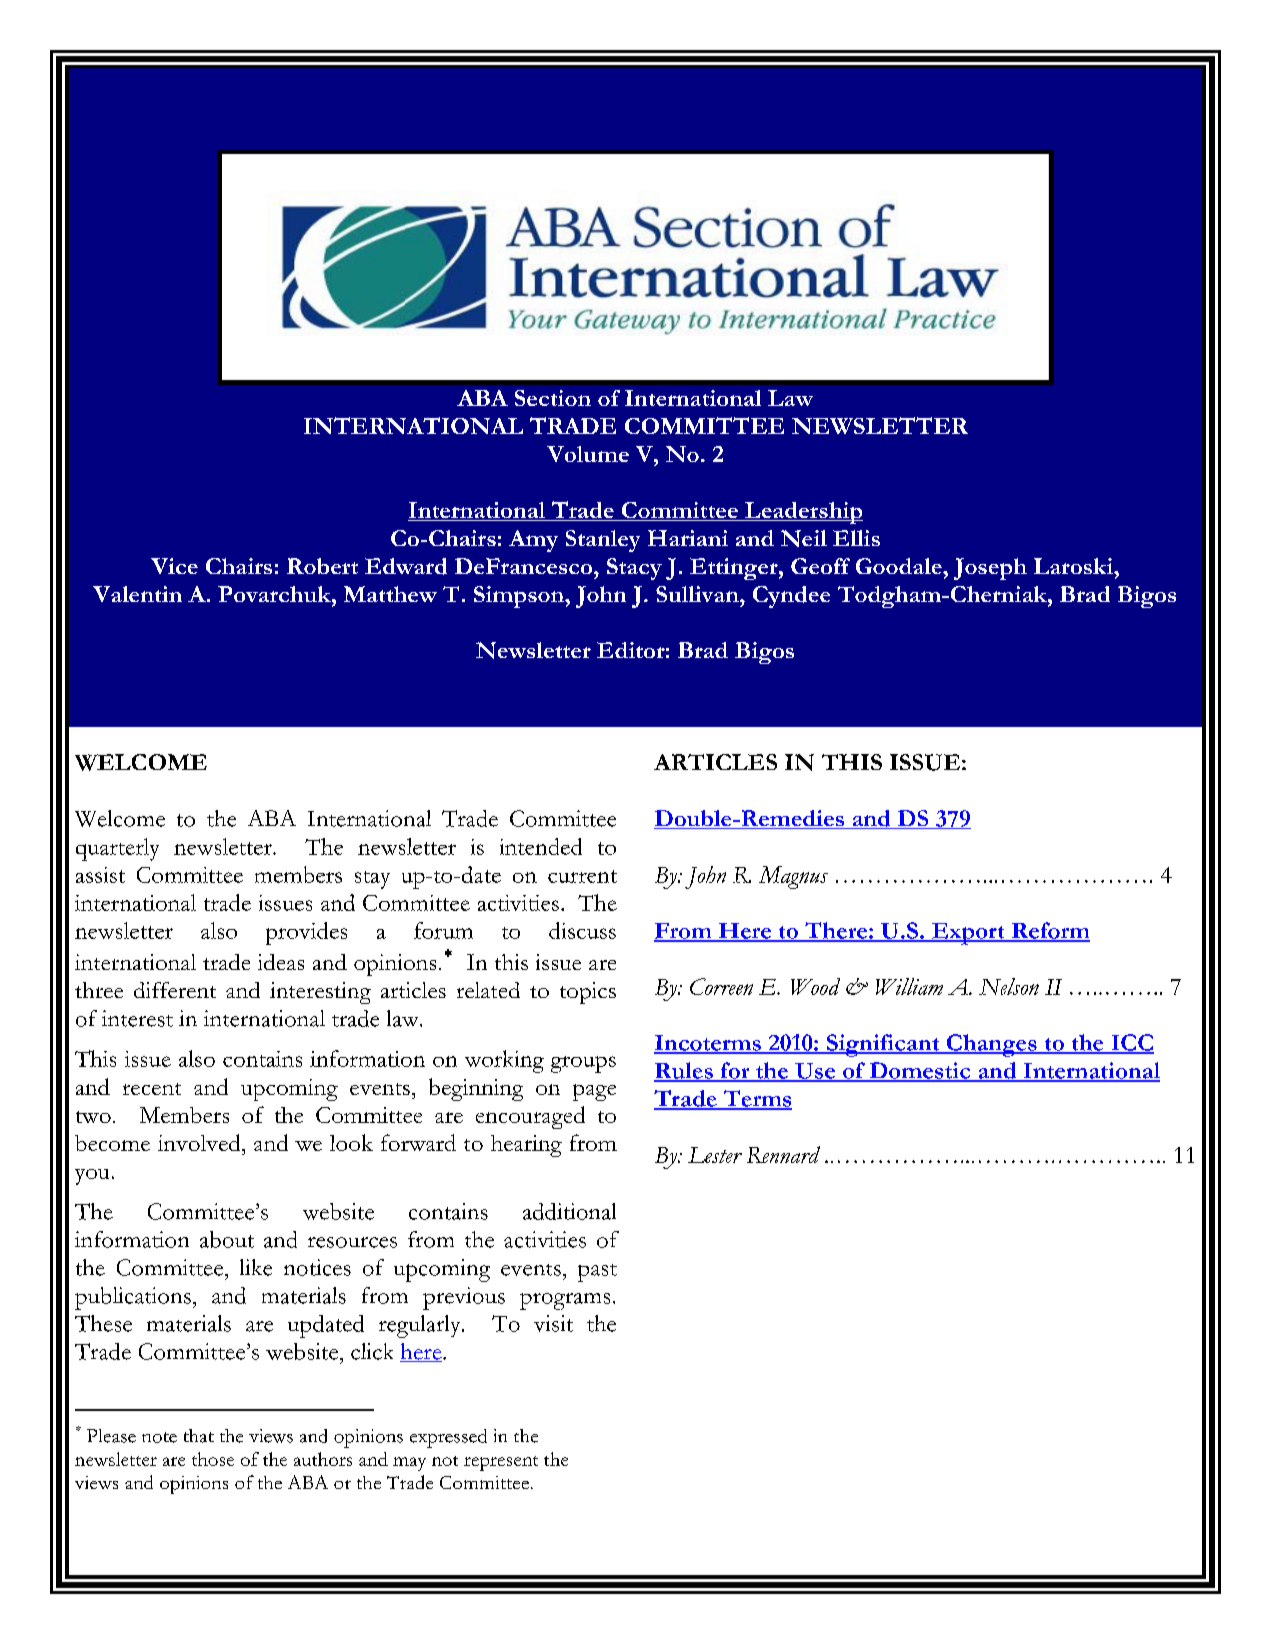 Image resolution: width=1271 pixels, height=1644 pixels. I want to click on visit, so click(553, 1323).
